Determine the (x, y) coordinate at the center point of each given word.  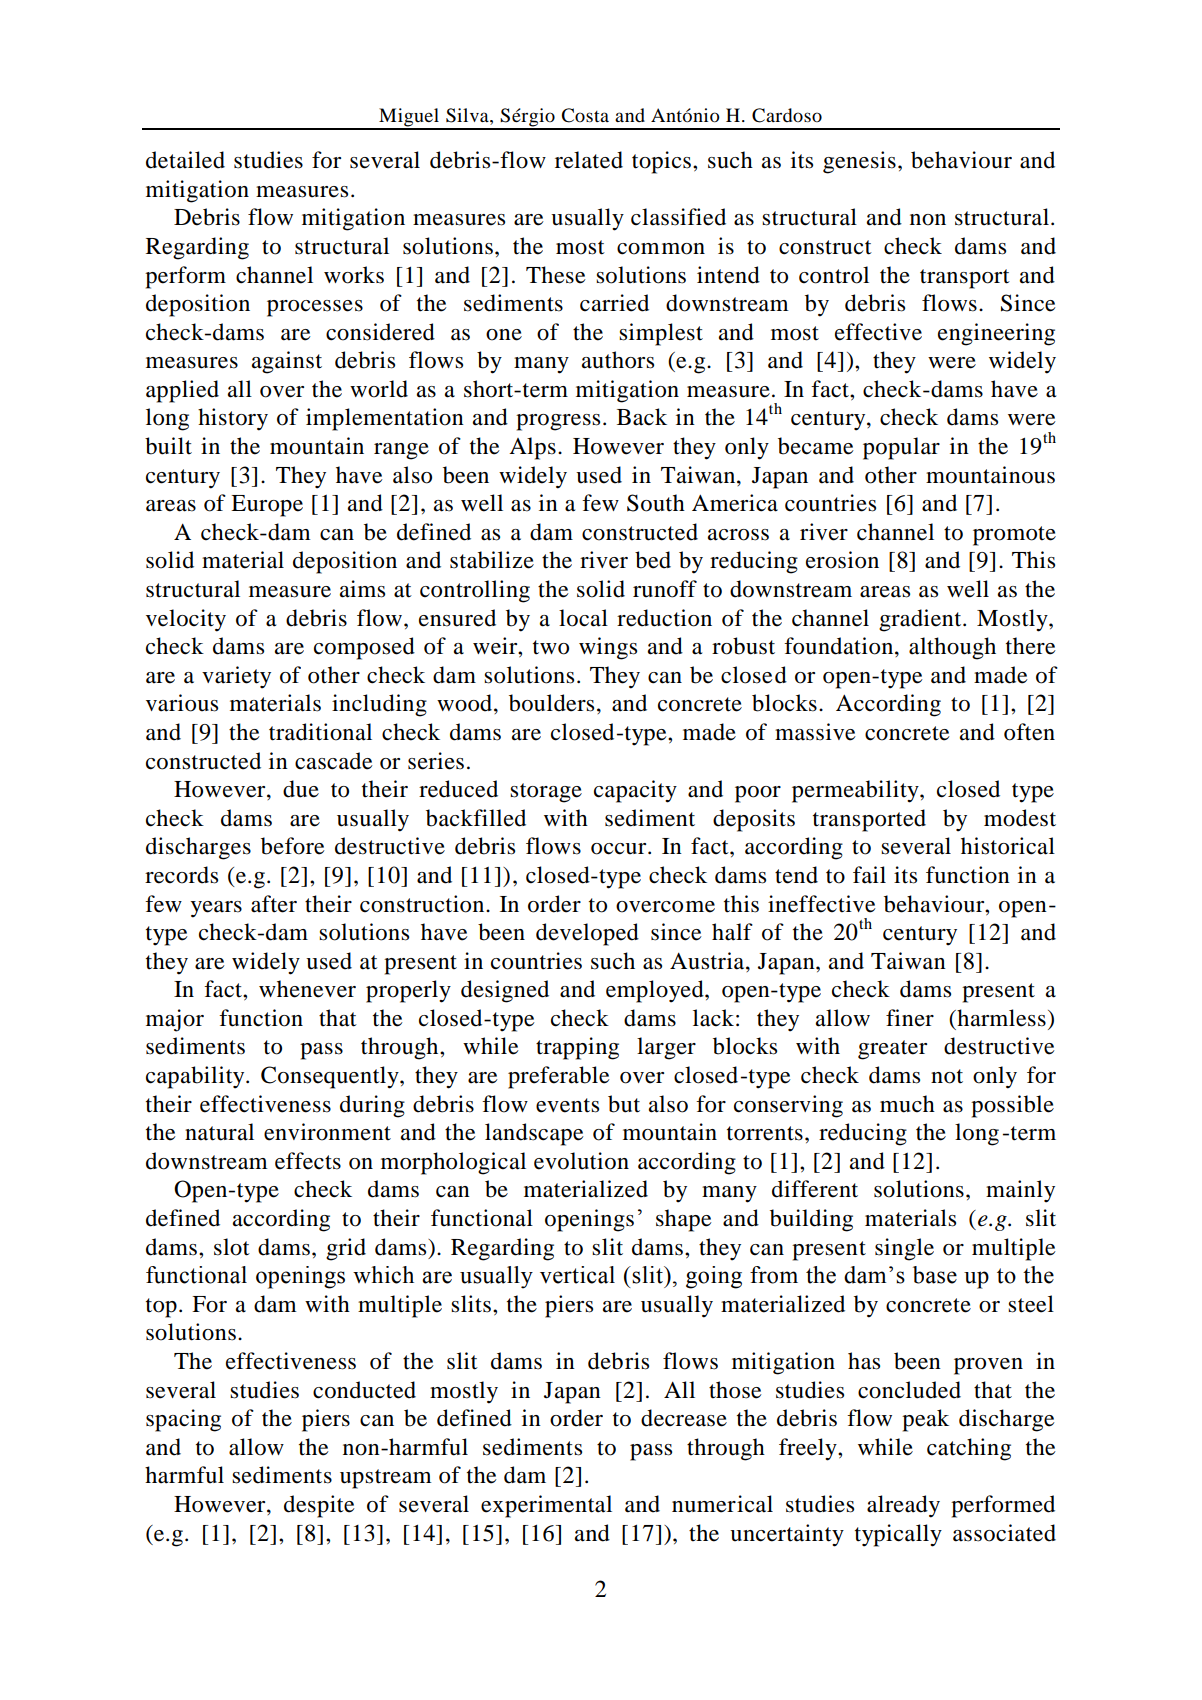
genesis (859, 162)
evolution (581, 1161)
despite (319, 1506)
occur (620, 849)
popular (901, 448)
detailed (185, 160)
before (293, 846)
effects (308, 1161)
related (589, 160)
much (907, 1104)
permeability (856, 791)
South (656, 503)
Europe (267, 506)
